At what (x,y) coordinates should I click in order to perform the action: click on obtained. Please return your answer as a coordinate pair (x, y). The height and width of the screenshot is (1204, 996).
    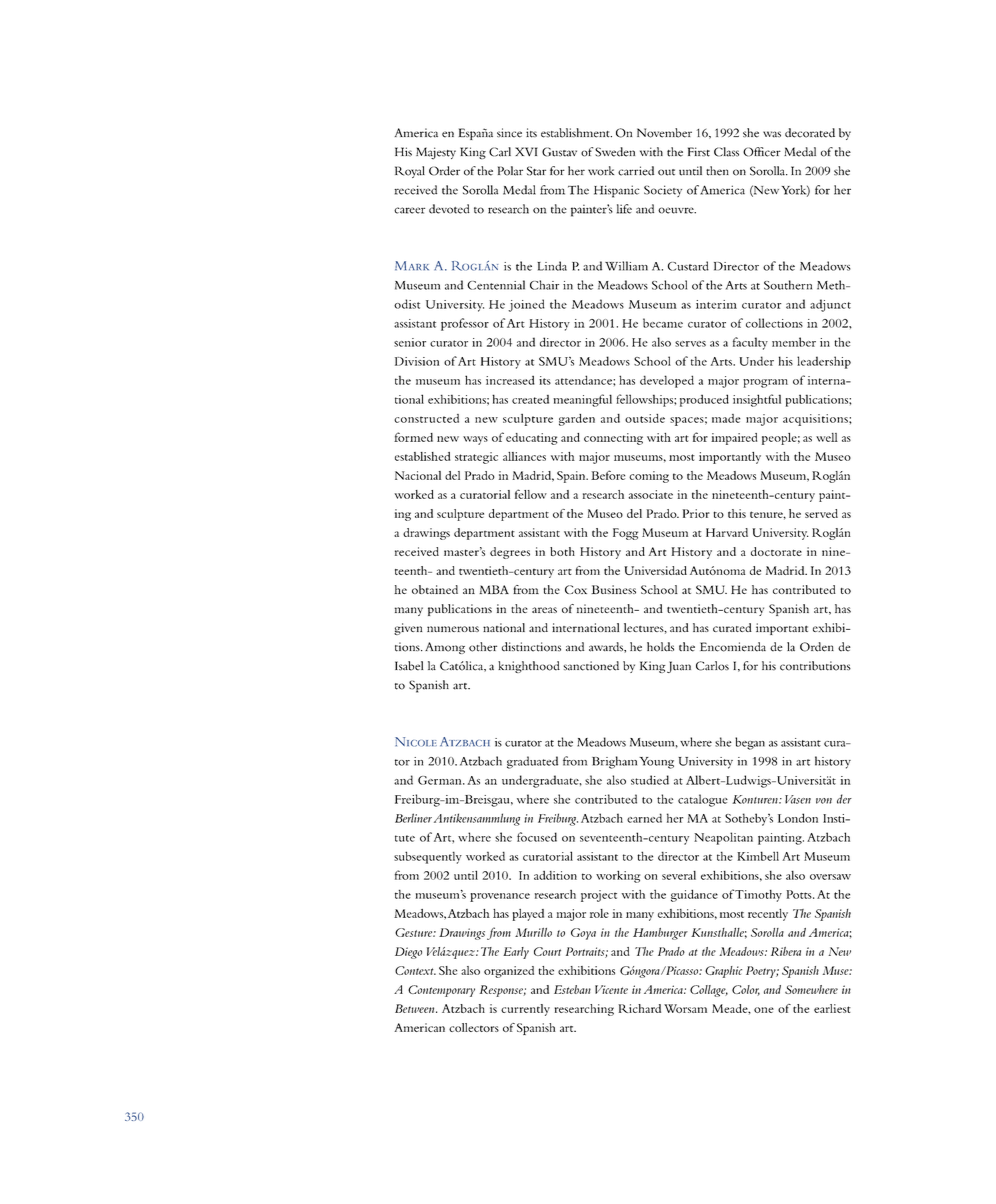
    Looking at the image, I should click on (435, 589).
